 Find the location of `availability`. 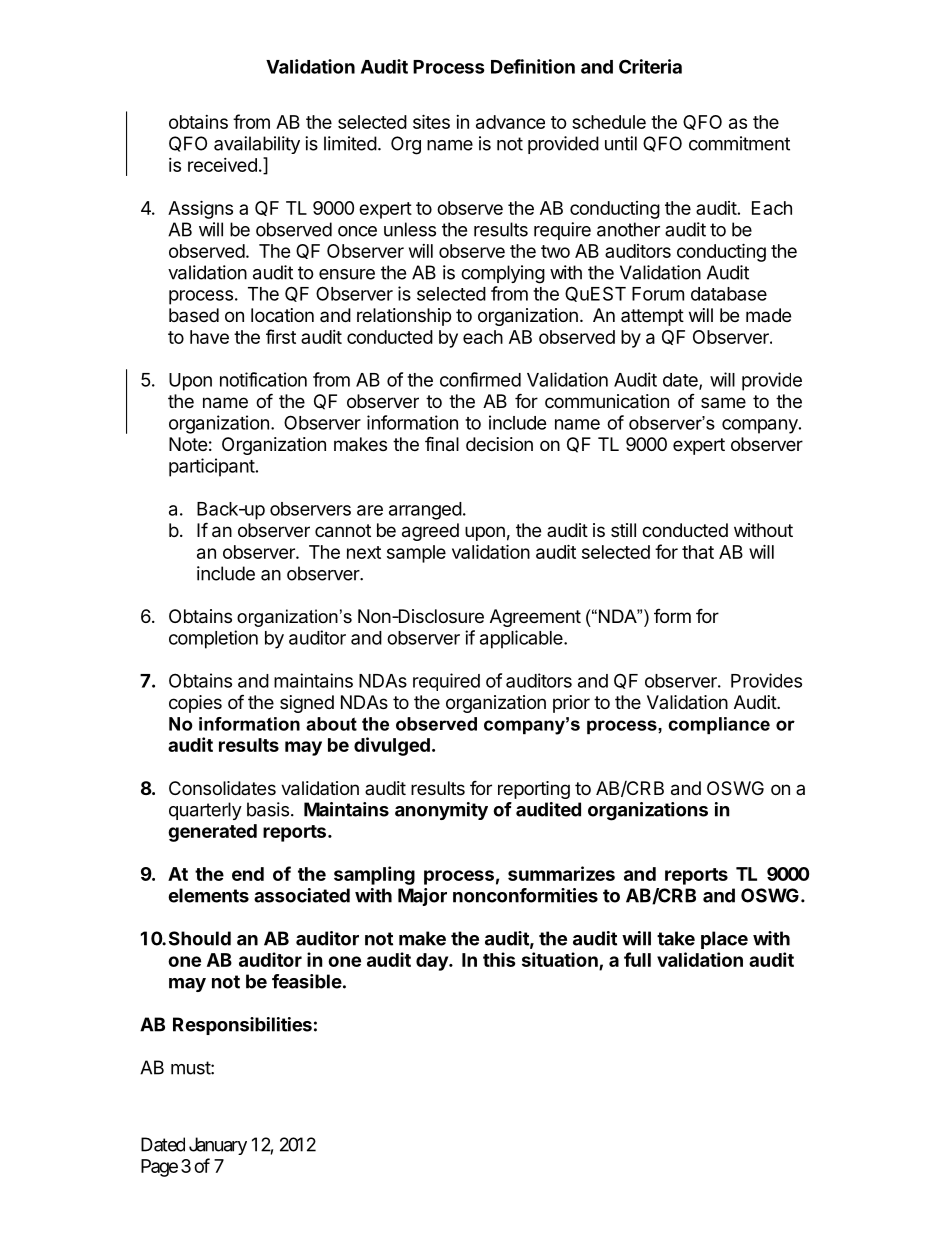

availability is located at coordinates (257, 145).
